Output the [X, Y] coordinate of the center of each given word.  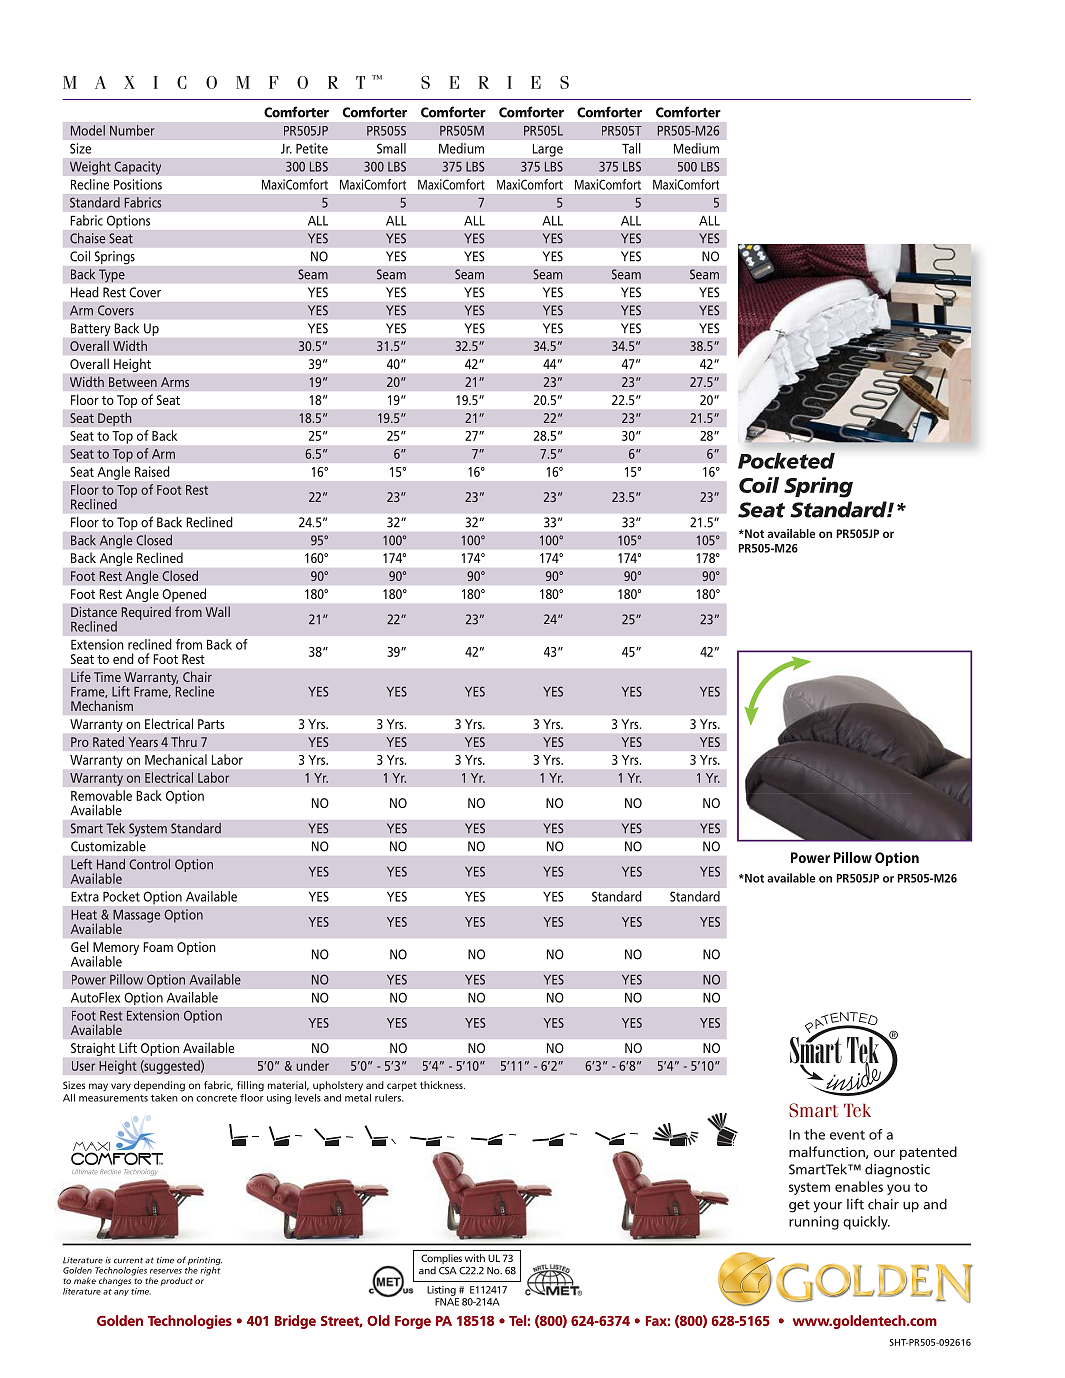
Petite [312, 148]
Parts [211, 724]
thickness [442, 1085]
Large [548, 150]
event [847, 1135]
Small [391, 148]
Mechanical [176, 759]
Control [149, 864]
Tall [631, 148]
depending [159, 1086]
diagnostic [897, 1171]
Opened [184, 595]
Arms [175, 382]
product [176, 1281]
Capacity [137, 168]
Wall [217, 611]
